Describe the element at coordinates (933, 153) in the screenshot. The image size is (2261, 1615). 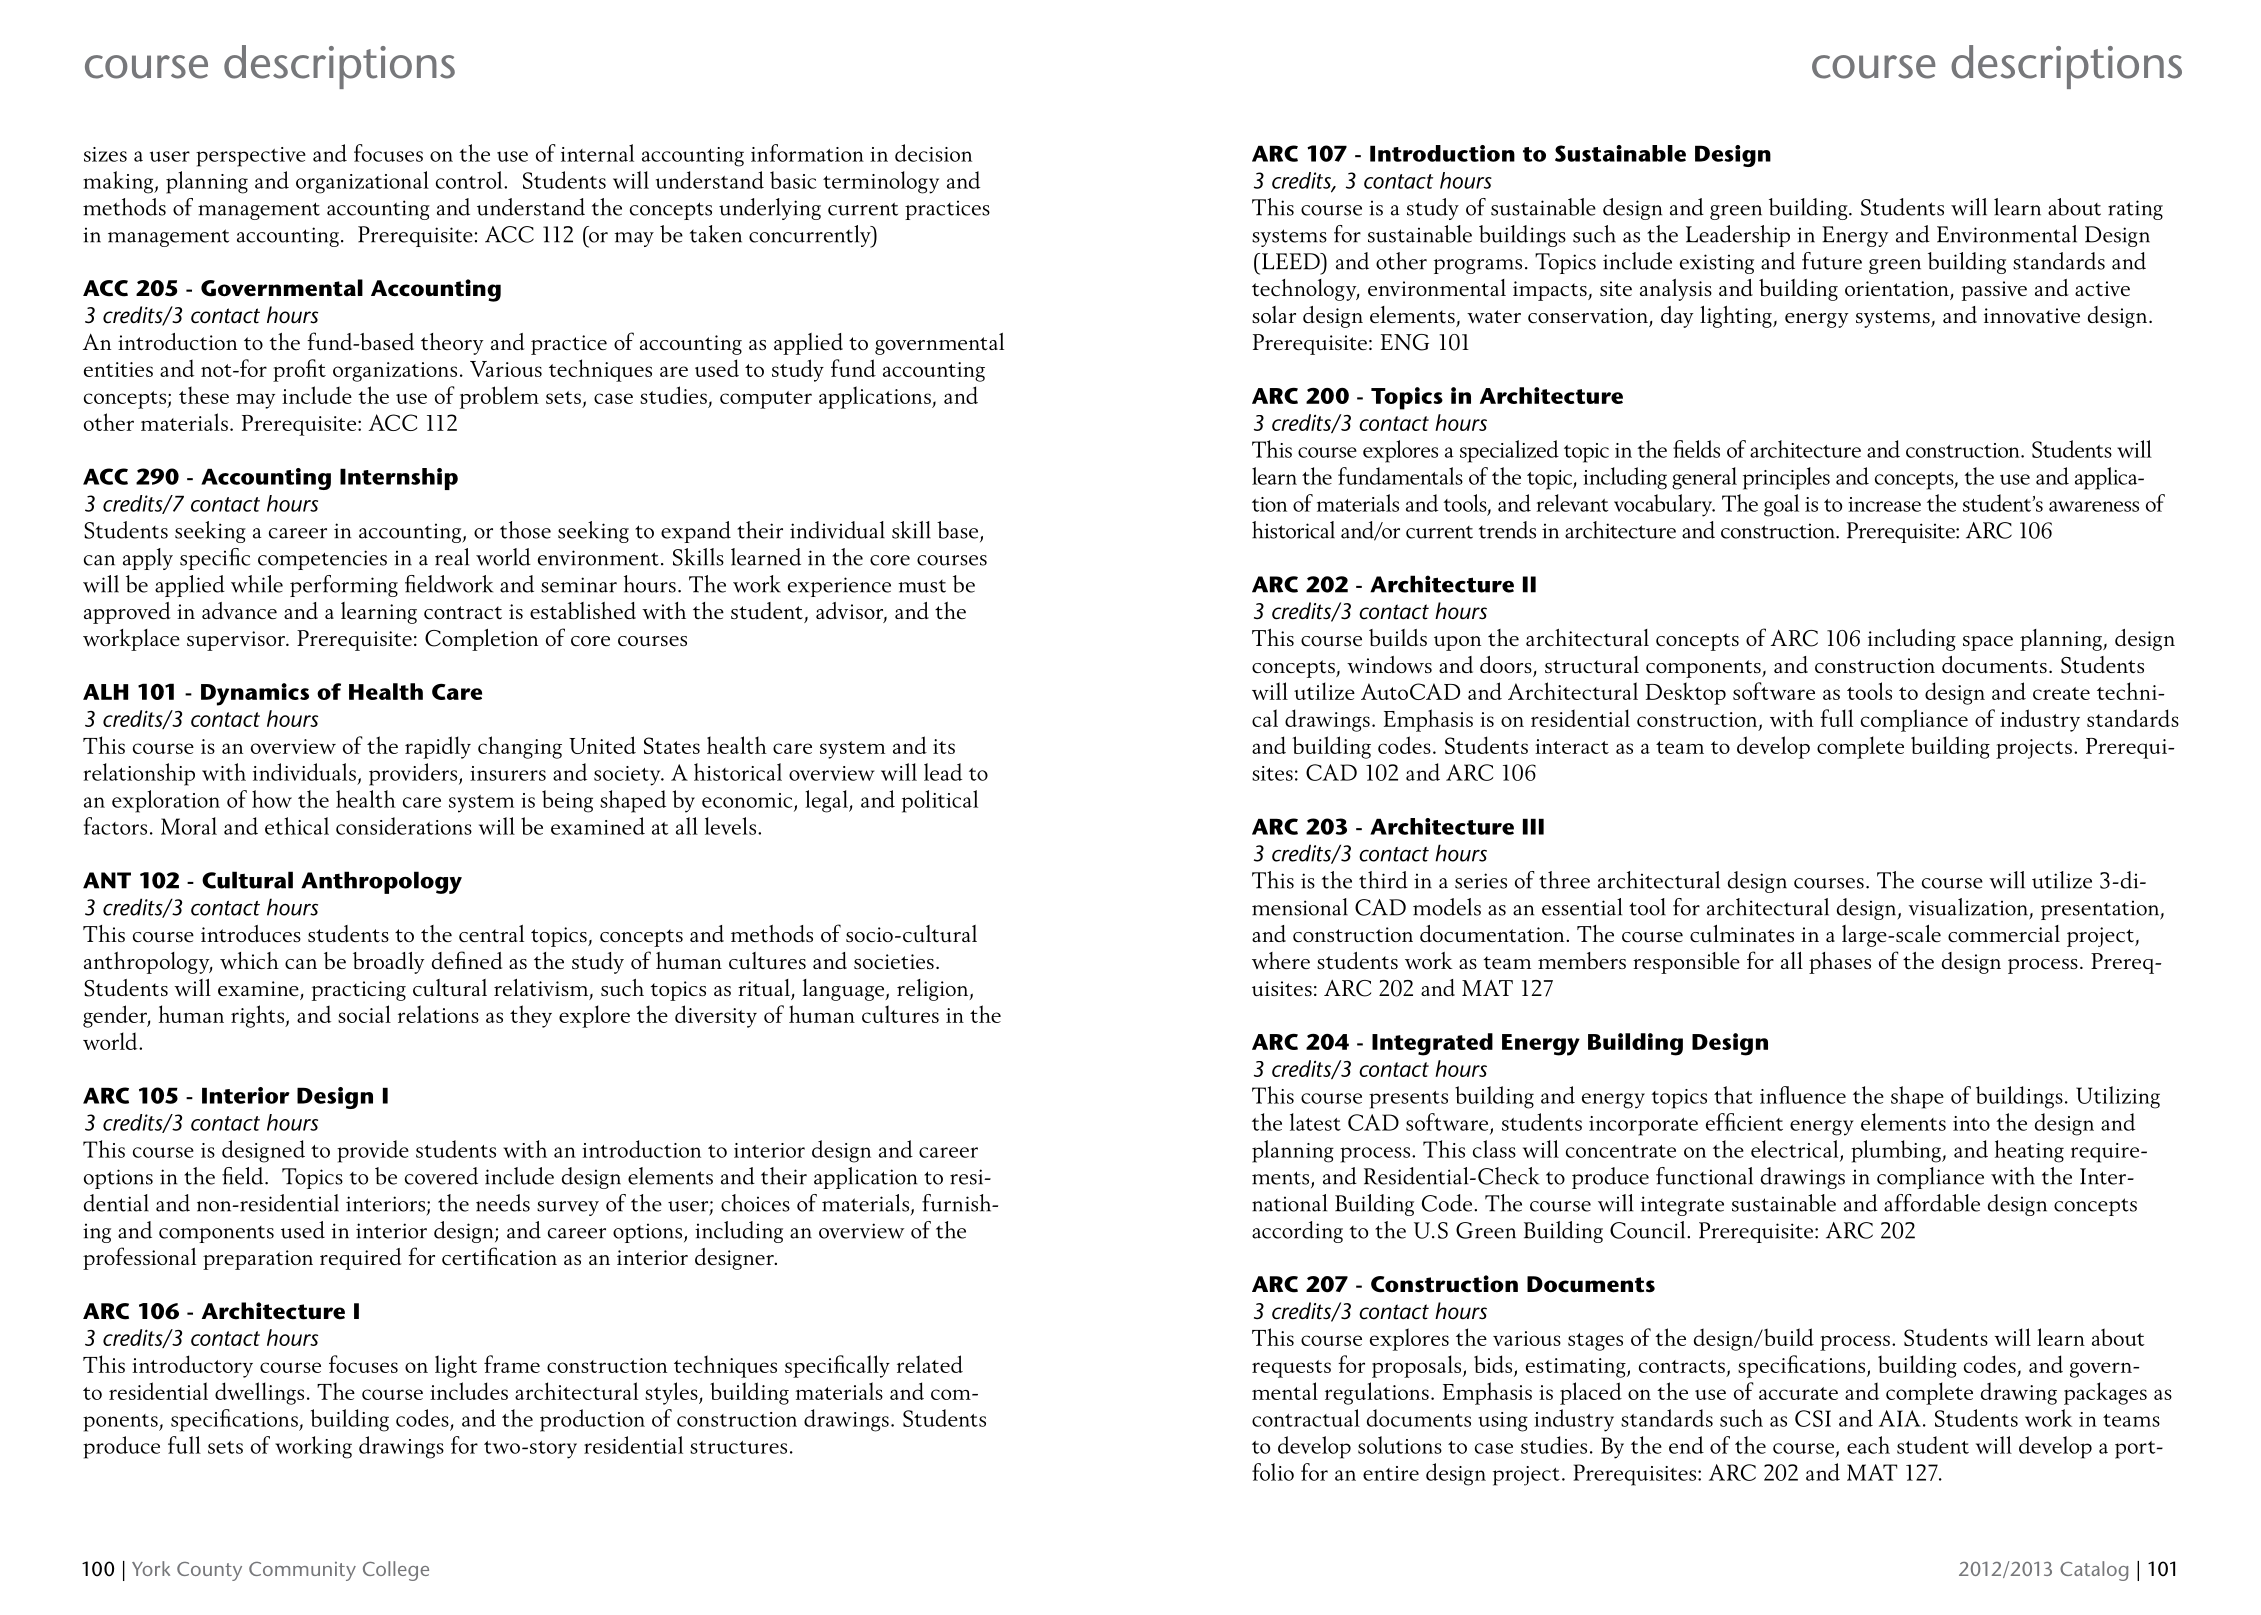
I see `decision` at that location.
